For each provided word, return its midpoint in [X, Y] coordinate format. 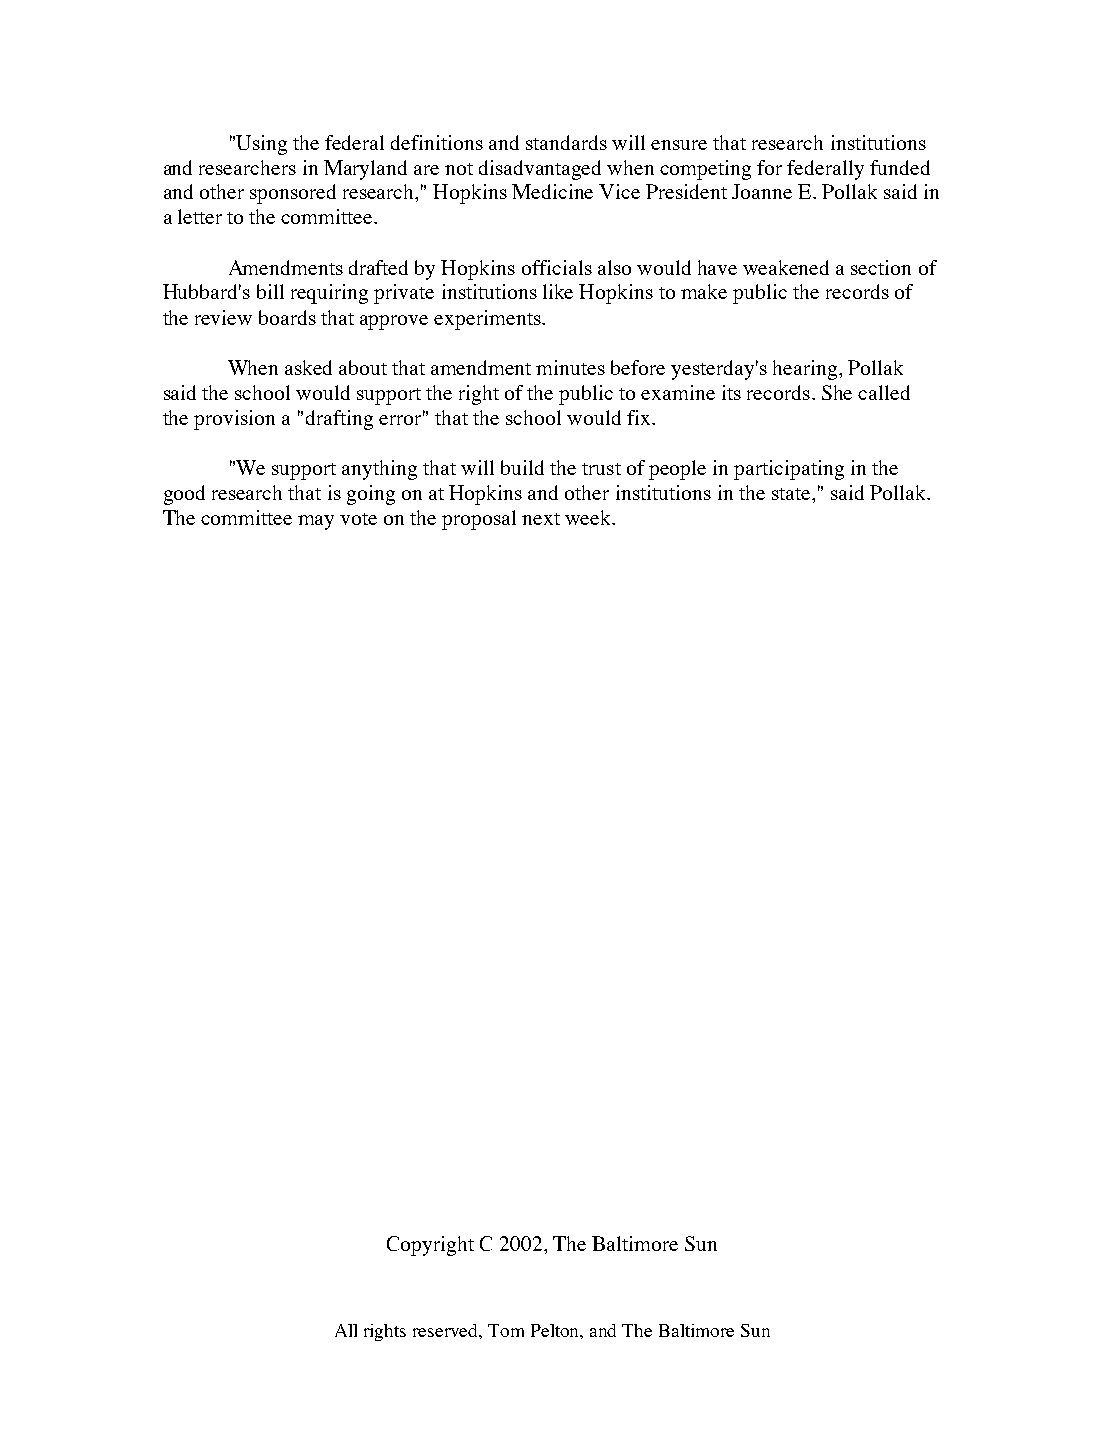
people [677, 470]
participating [789, 470]
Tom [506, 1330]
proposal [479, 520]
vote [358, 519]
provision [234, 420]
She [837, 392]
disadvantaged [540, 170]
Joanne [762, 191]
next [541, 519]
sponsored [293, 194]
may [316, 522]
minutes [570, 367]
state [792, 494]
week [589, 517]
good [184, 495]
